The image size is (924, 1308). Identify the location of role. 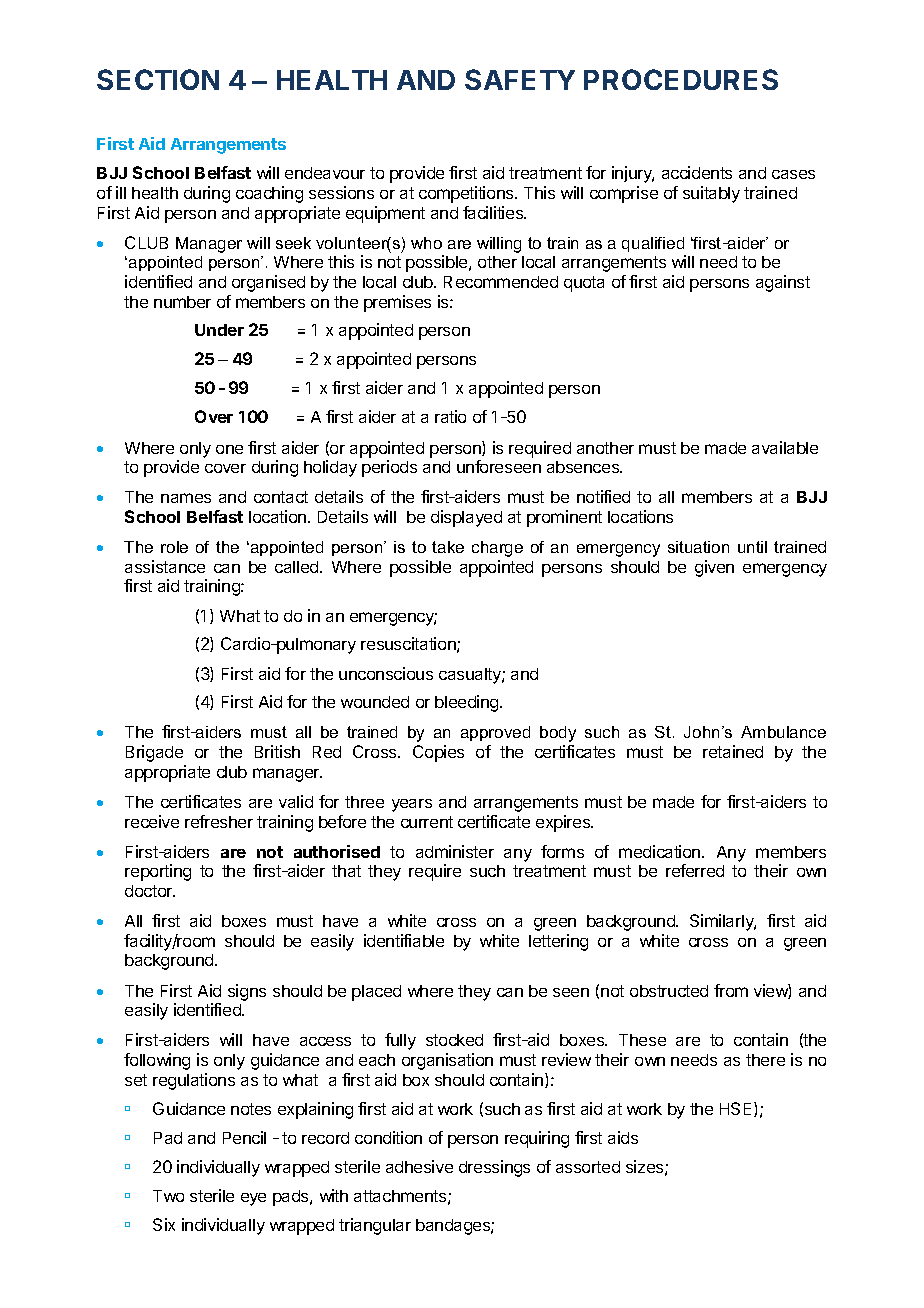
(174, 547).
